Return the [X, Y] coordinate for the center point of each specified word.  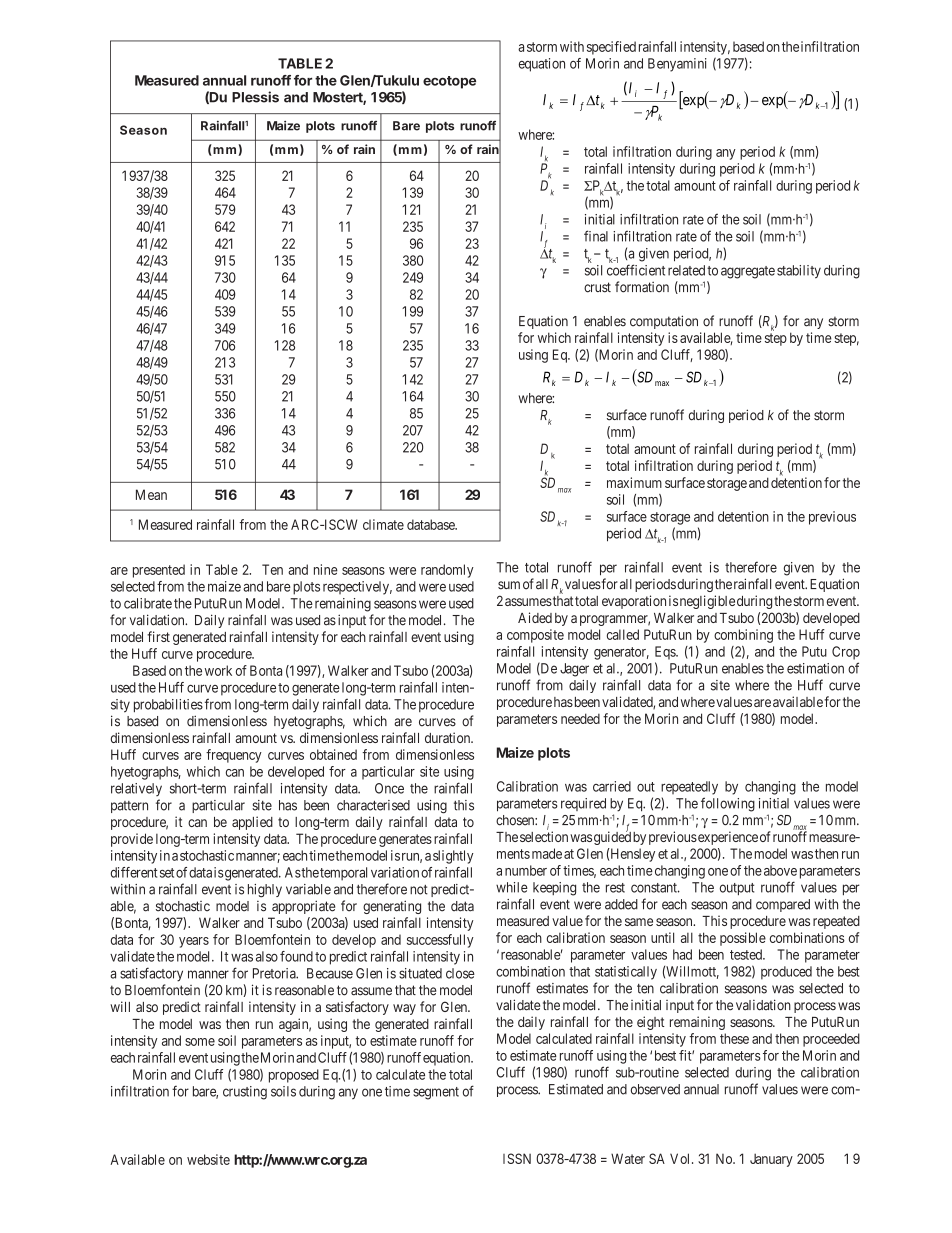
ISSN [517, 1158]
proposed [294, 1076]
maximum [634, 482]
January [771, 1160]
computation [664, 322]
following [728, 804]
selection [544, 836]
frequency [234, 756]
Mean [151, 494]
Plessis [255, 97]
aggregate [748, 272]
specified [611, 48]
